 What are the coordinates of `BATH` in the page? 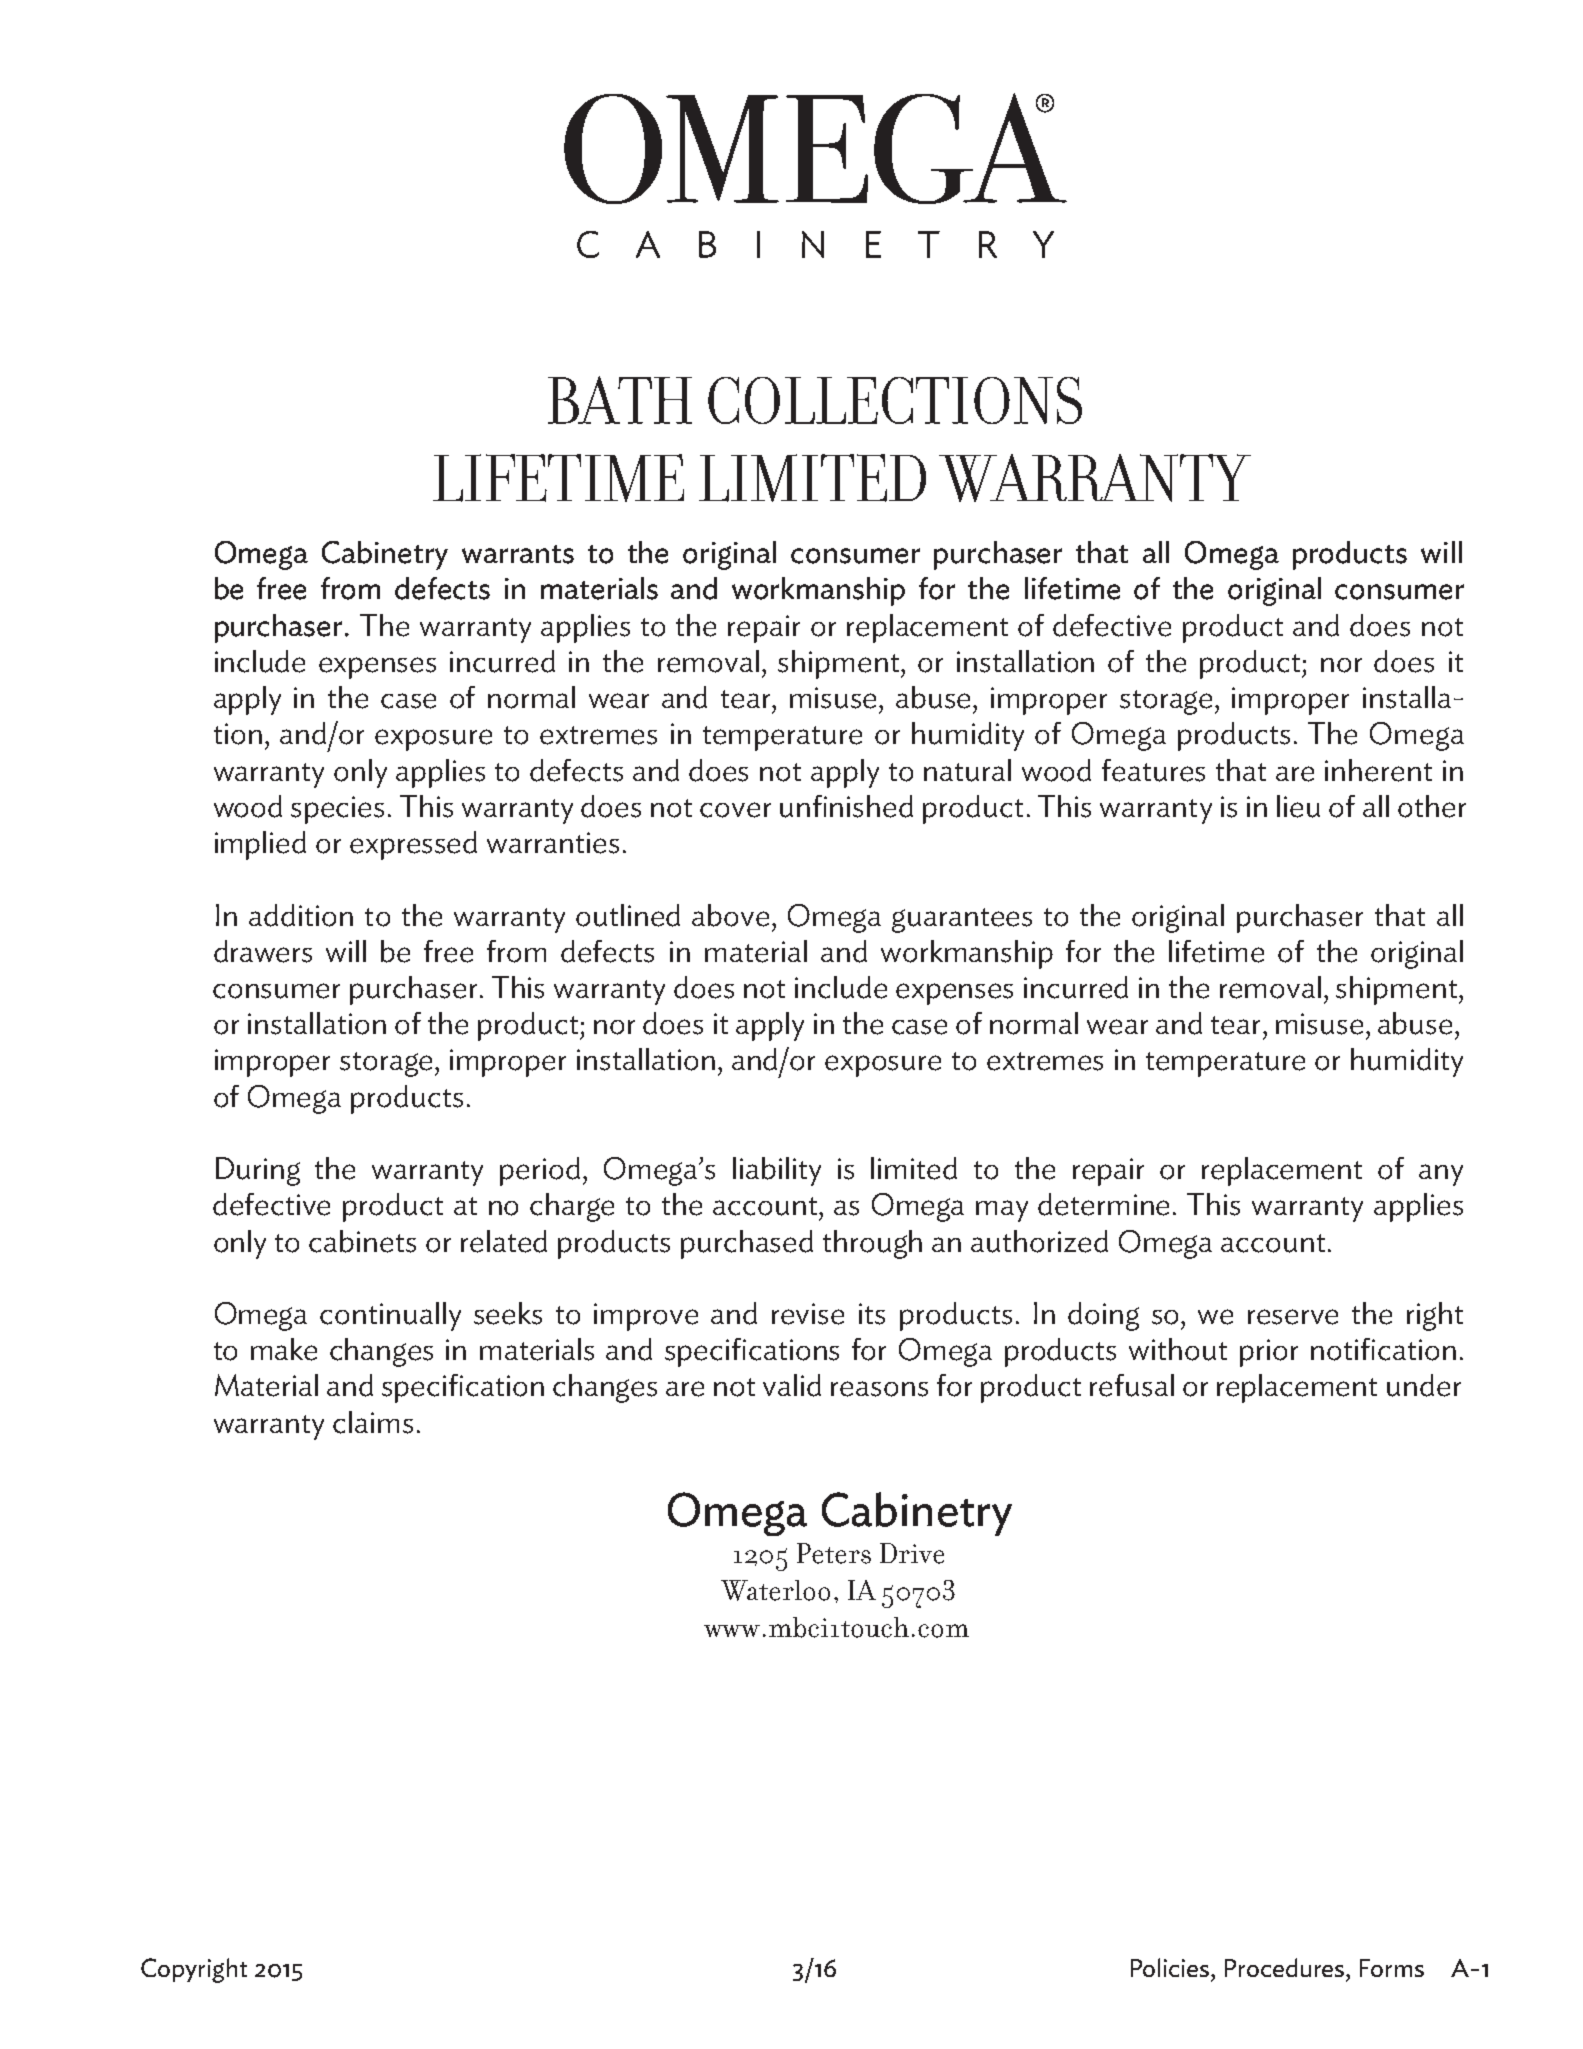 It's located at (620, 400).
